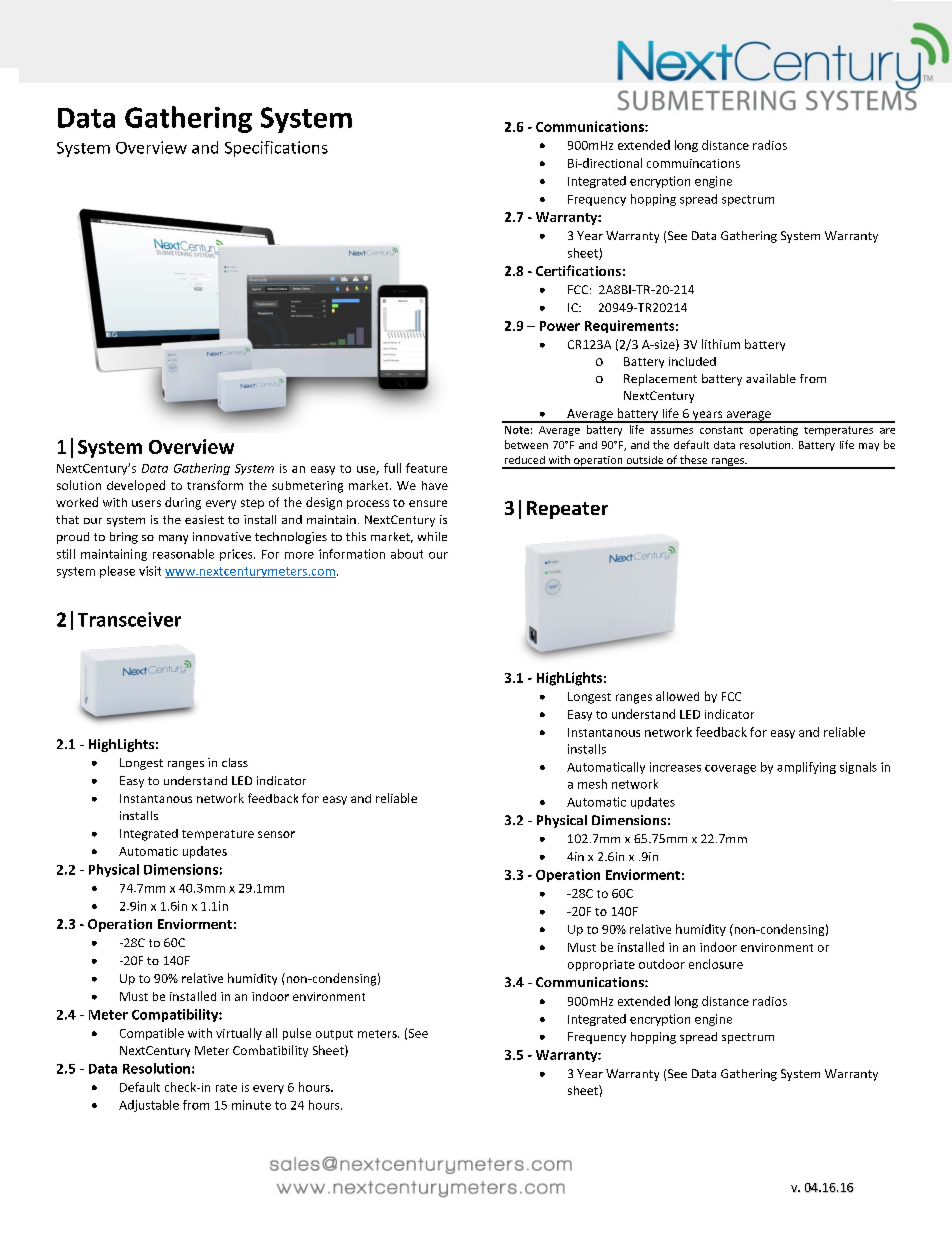 This page has width=952, height=1233. Describe the element at coordinates (578, 270) in the page. I see `Certifications` at that location.
